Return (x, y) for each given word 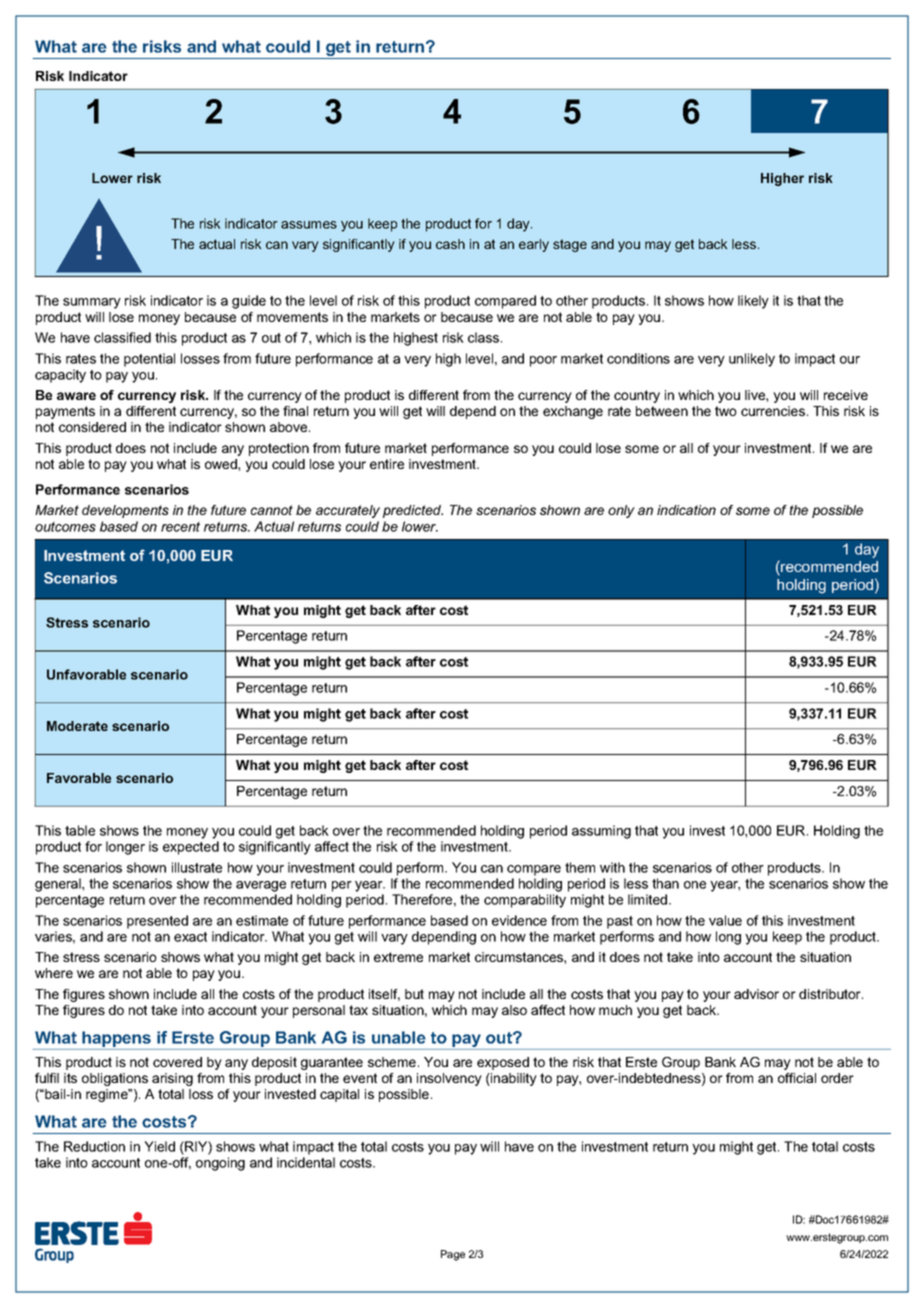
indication (686, 510)
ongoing (220, 1164)
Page (453, 1255)
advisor (756, 994)
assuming (601, 832)
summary (92, 303)
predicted (413, 511)
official (797, 1078)
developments (125, 511)
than (665, 883)
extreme (398, 957)
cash (450, 244)
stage (570, 245)
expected (191, 848)
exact (190, 937)
